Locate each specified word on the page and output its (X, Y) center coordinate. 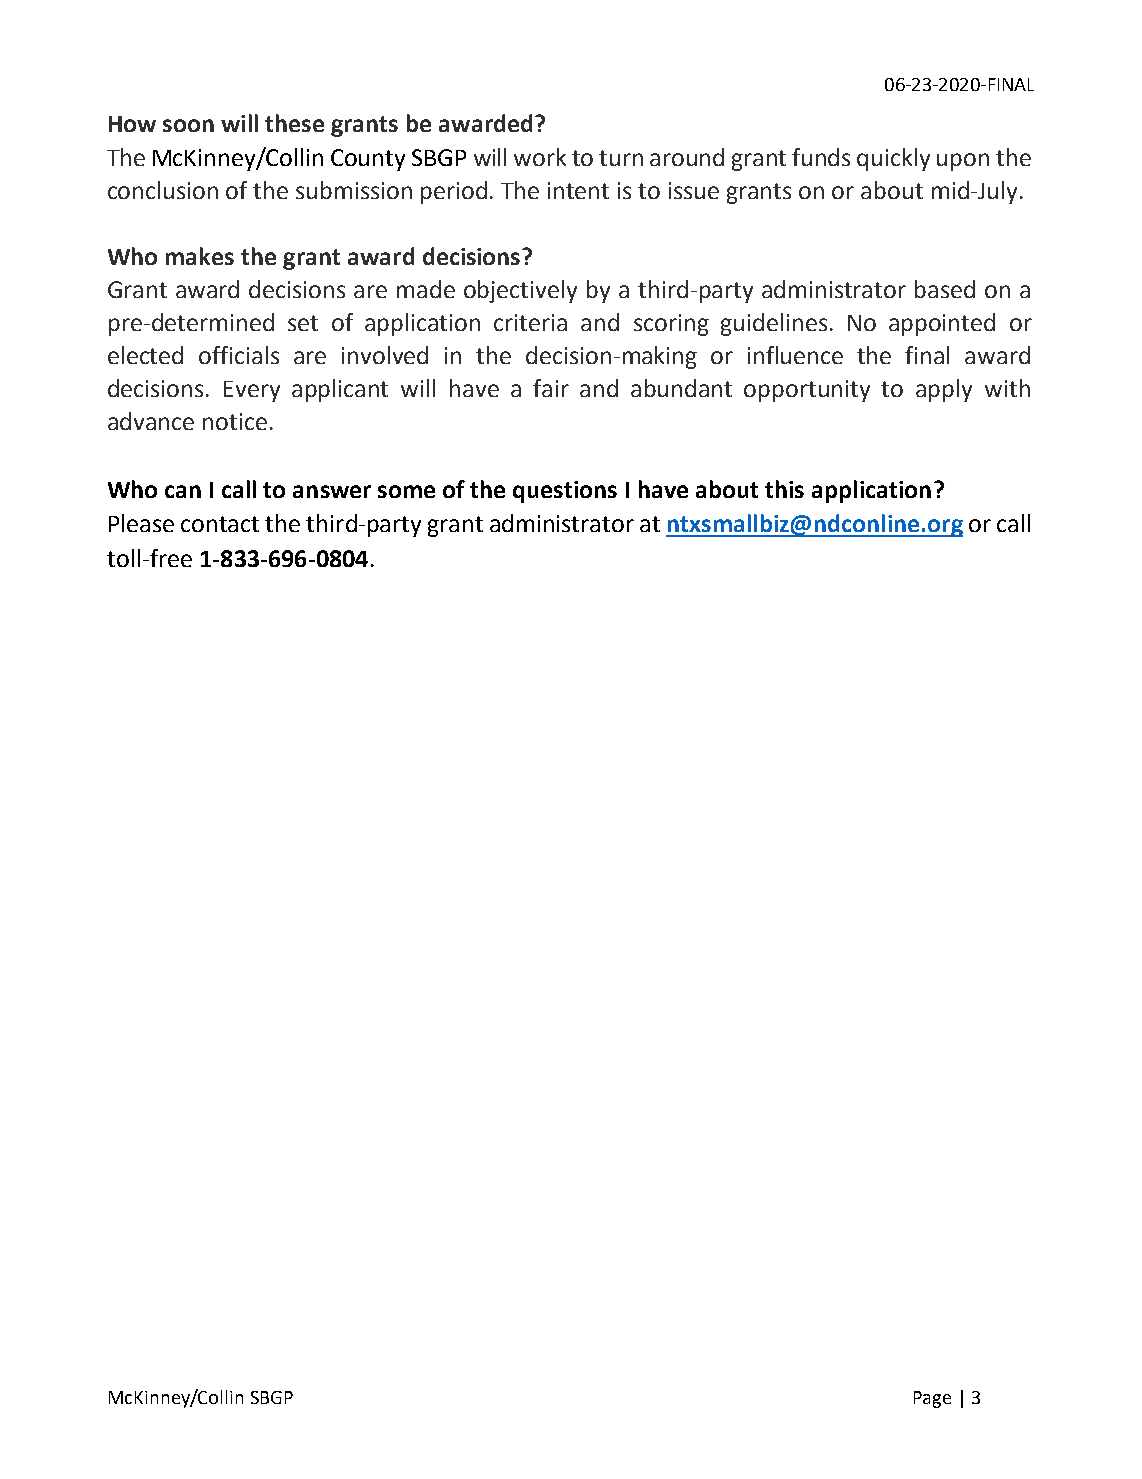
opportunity (807, 391)
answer (332, 491)
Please (141, 523)
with (1007, 388)
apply (944, 390)
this (784, 489)
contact (220, 524)
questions (565, 492)
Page (932, 1399)
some (406, 491)
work (540, 157)
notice (235, 421)
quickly (893, 159)
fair (551, 388)
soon (188, 125)
